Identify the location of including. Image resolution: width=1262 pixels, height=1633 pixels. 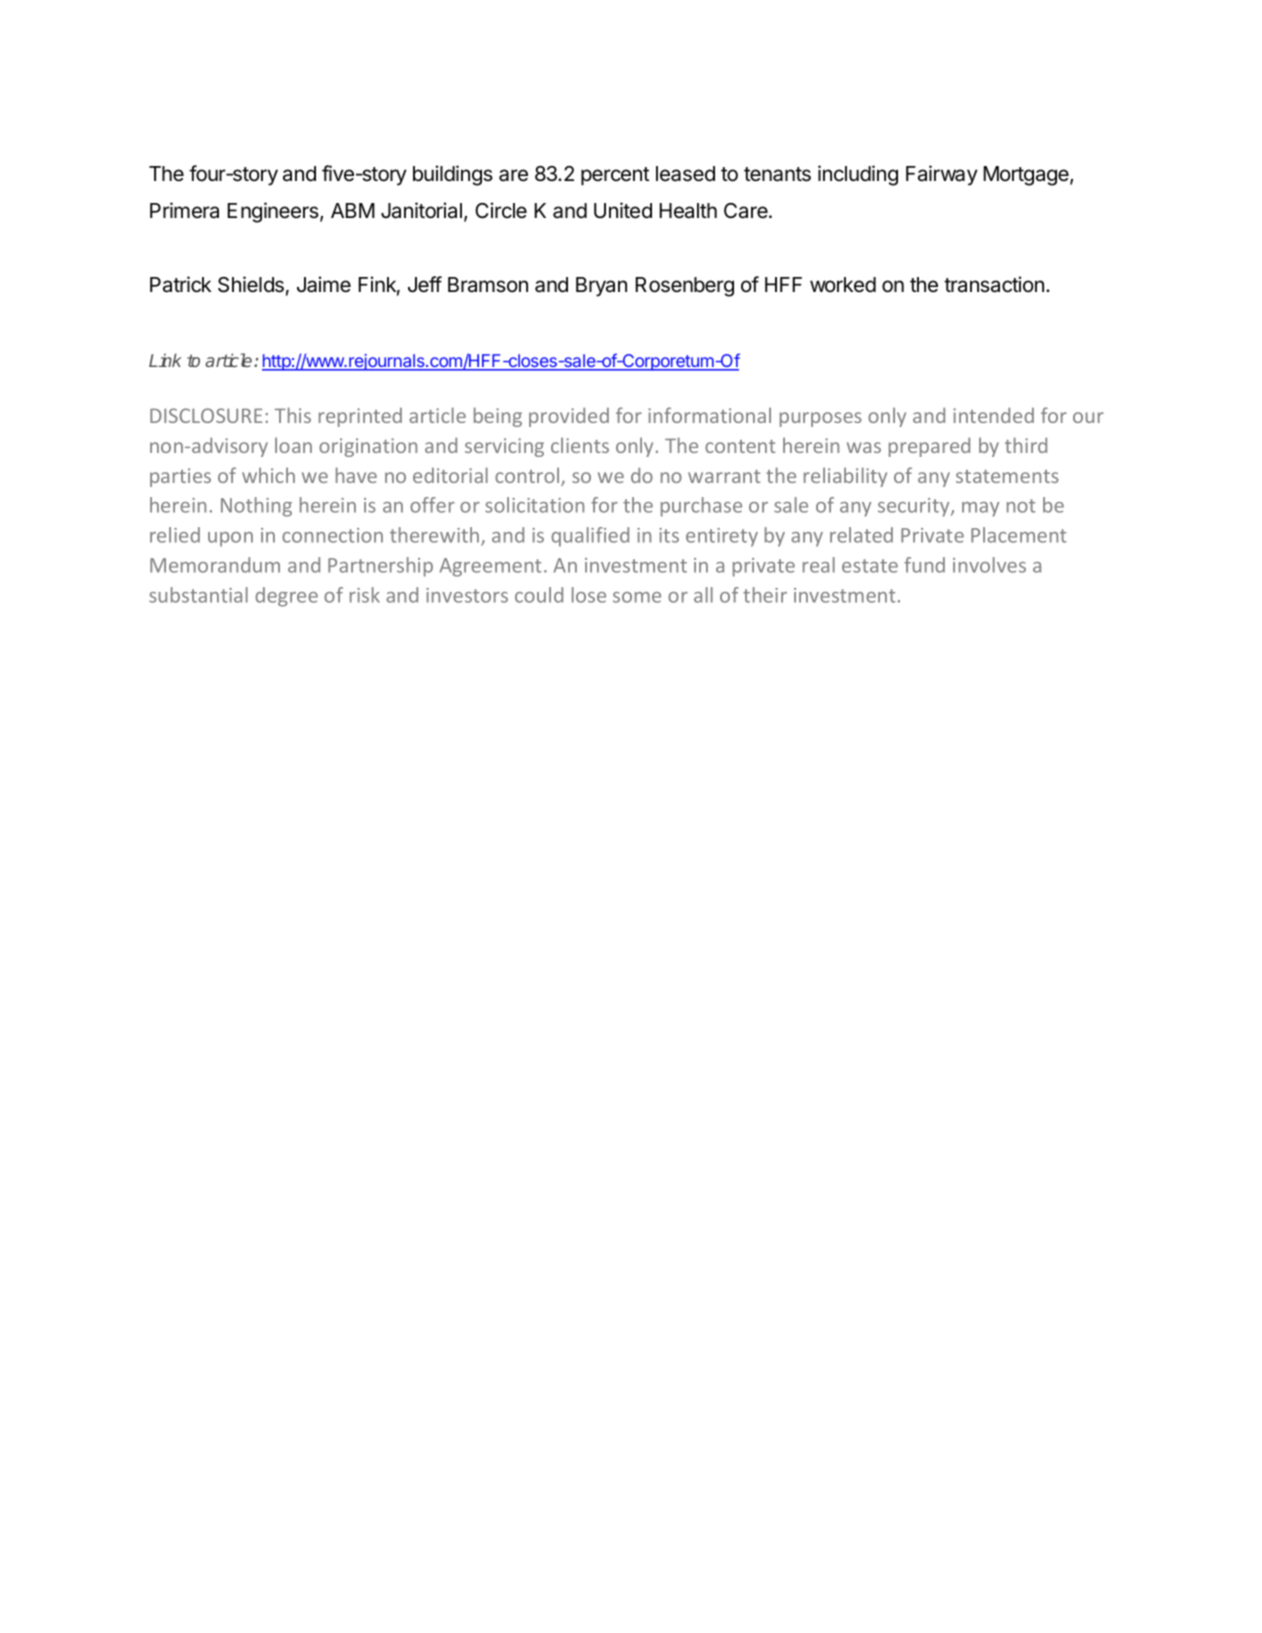
(858, 175).
